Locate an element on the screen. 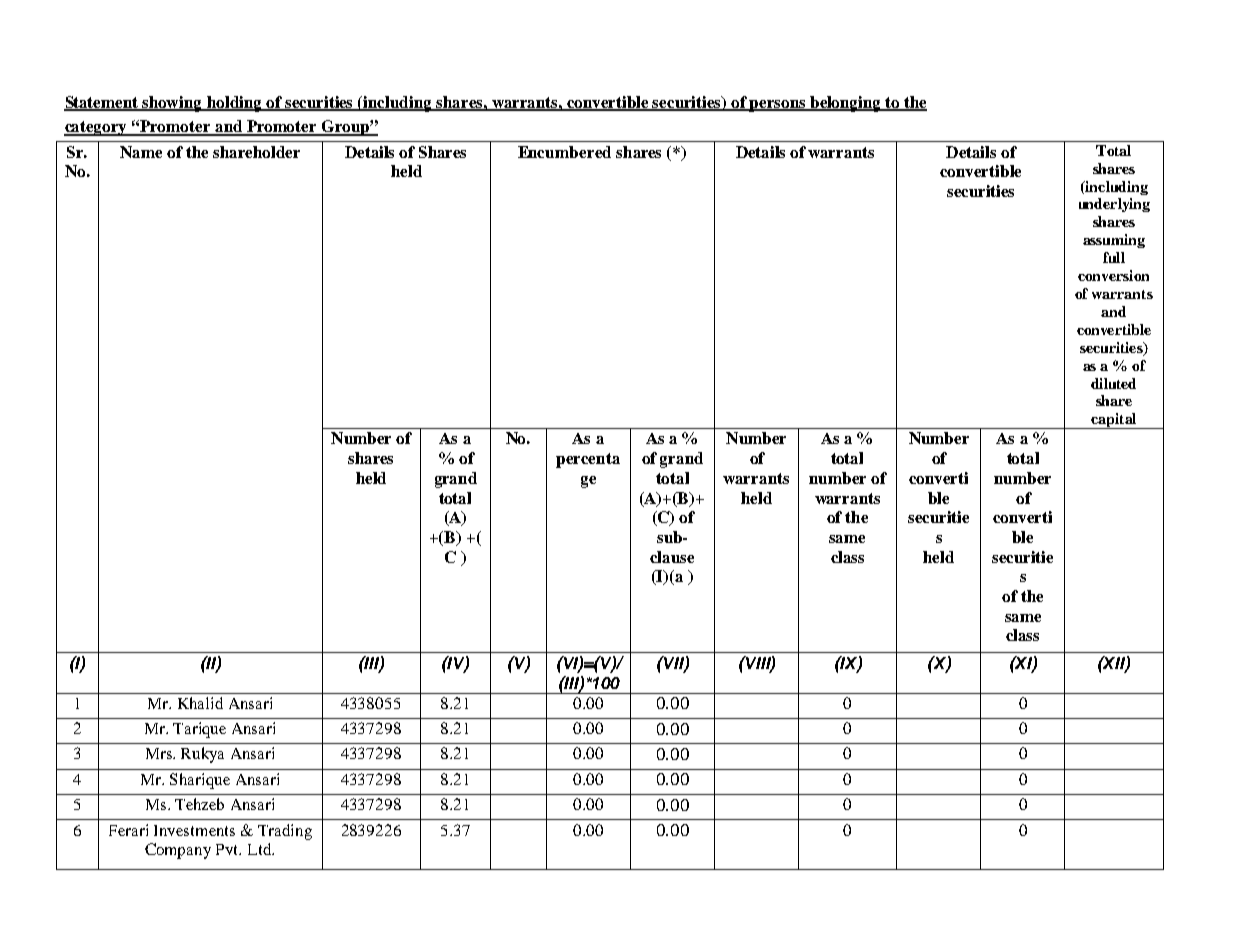 Image resolution: width=1233 pixels, height=952 pixels. capital is located at coordinates (1114, 421).
